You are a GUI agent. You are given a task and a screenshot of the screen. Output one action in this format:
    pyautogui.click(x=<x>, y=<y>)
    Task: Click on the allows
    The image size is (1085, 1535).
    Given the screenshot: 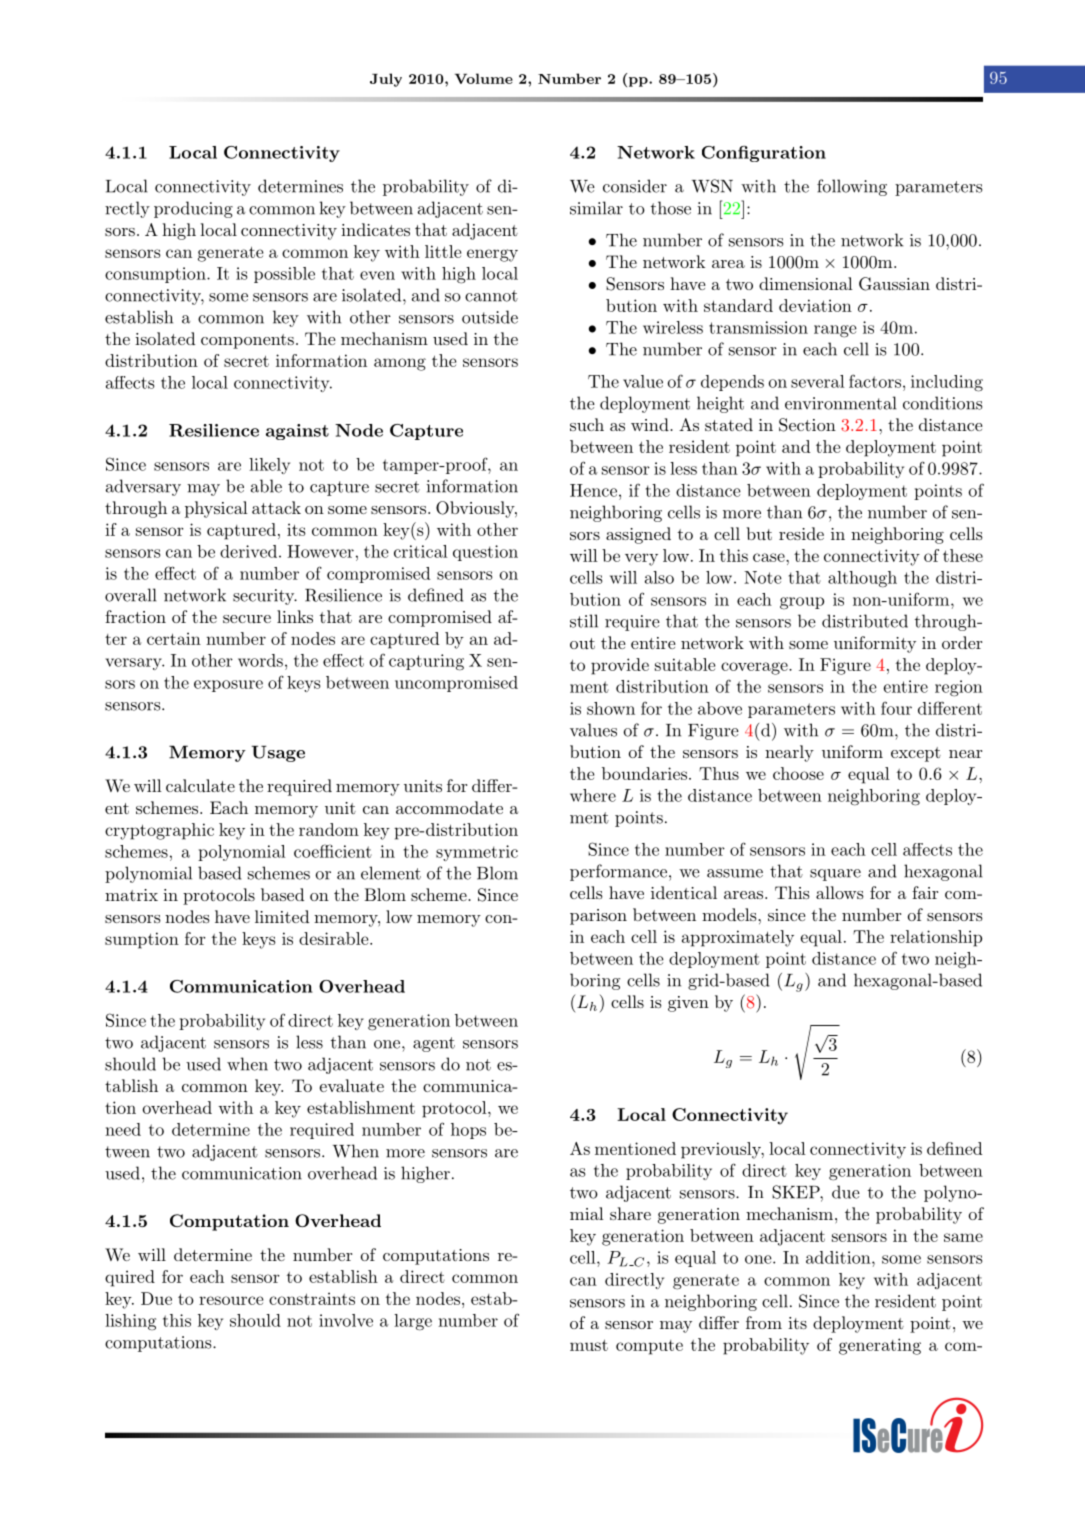 What is the action you would take?
    pyautogui.click(x=840, y=892)
